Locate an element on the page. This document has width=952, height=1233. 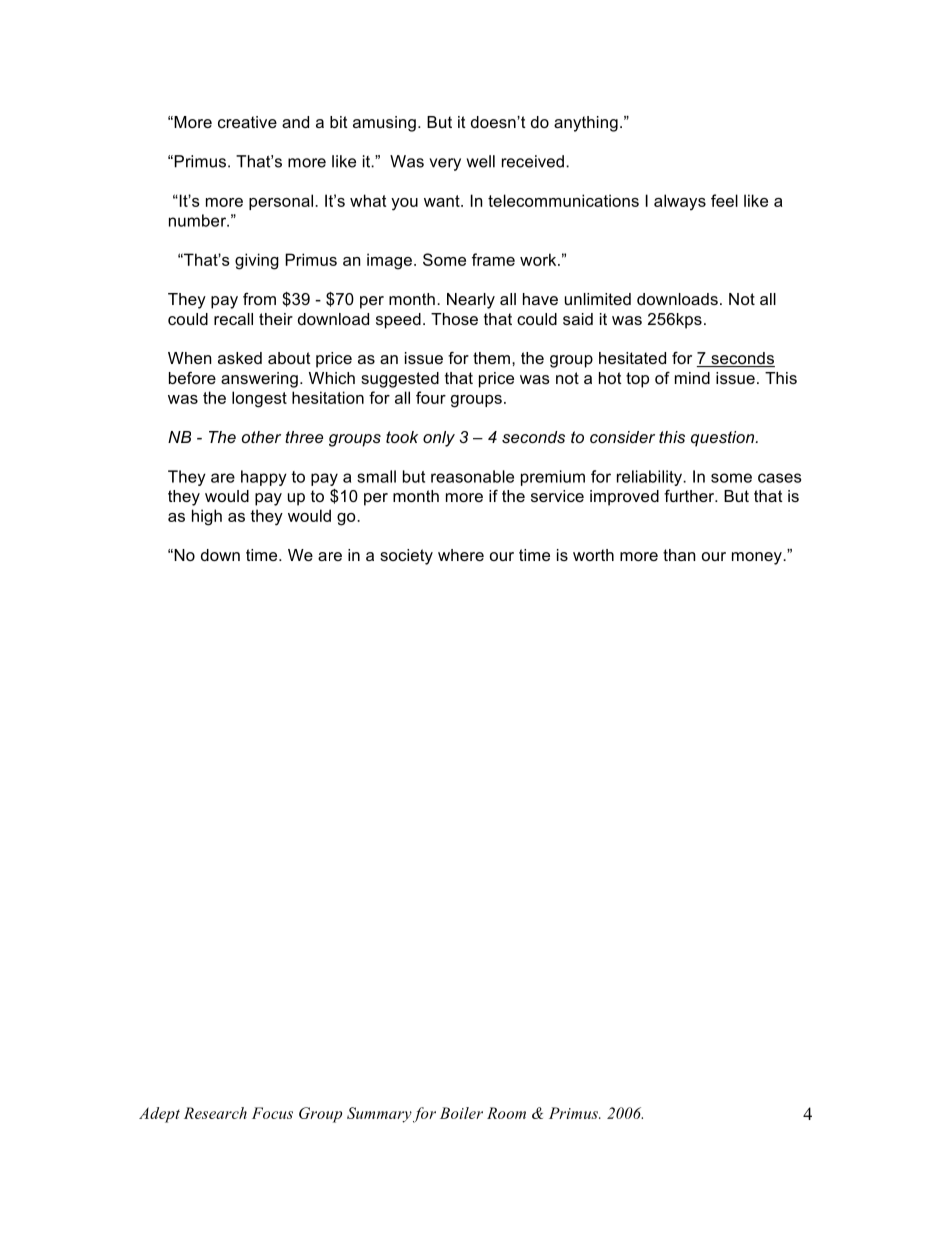
Room is located at coordinates (506, 1113).
